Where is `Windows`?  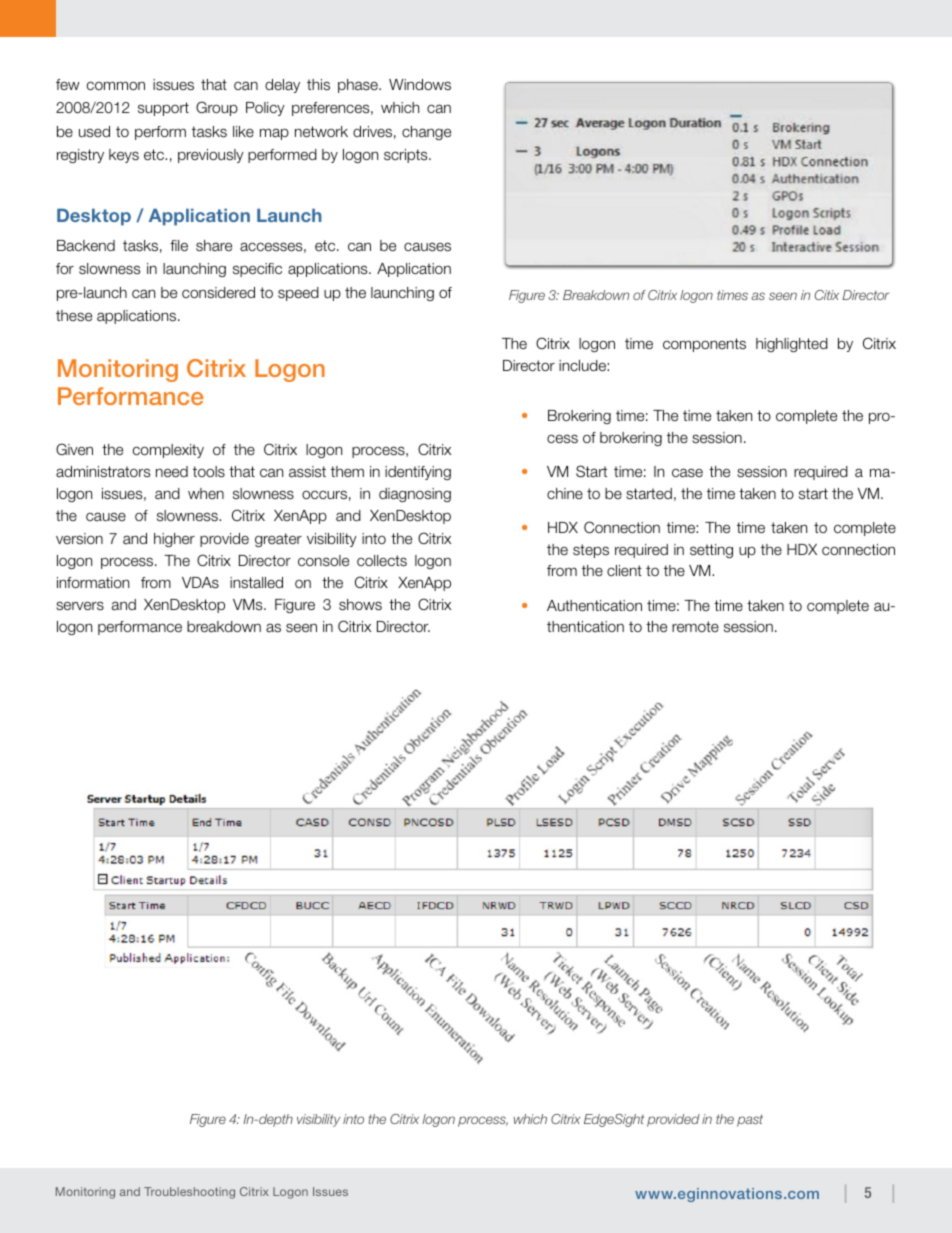
Windows is located at coordinates (420, 85).
